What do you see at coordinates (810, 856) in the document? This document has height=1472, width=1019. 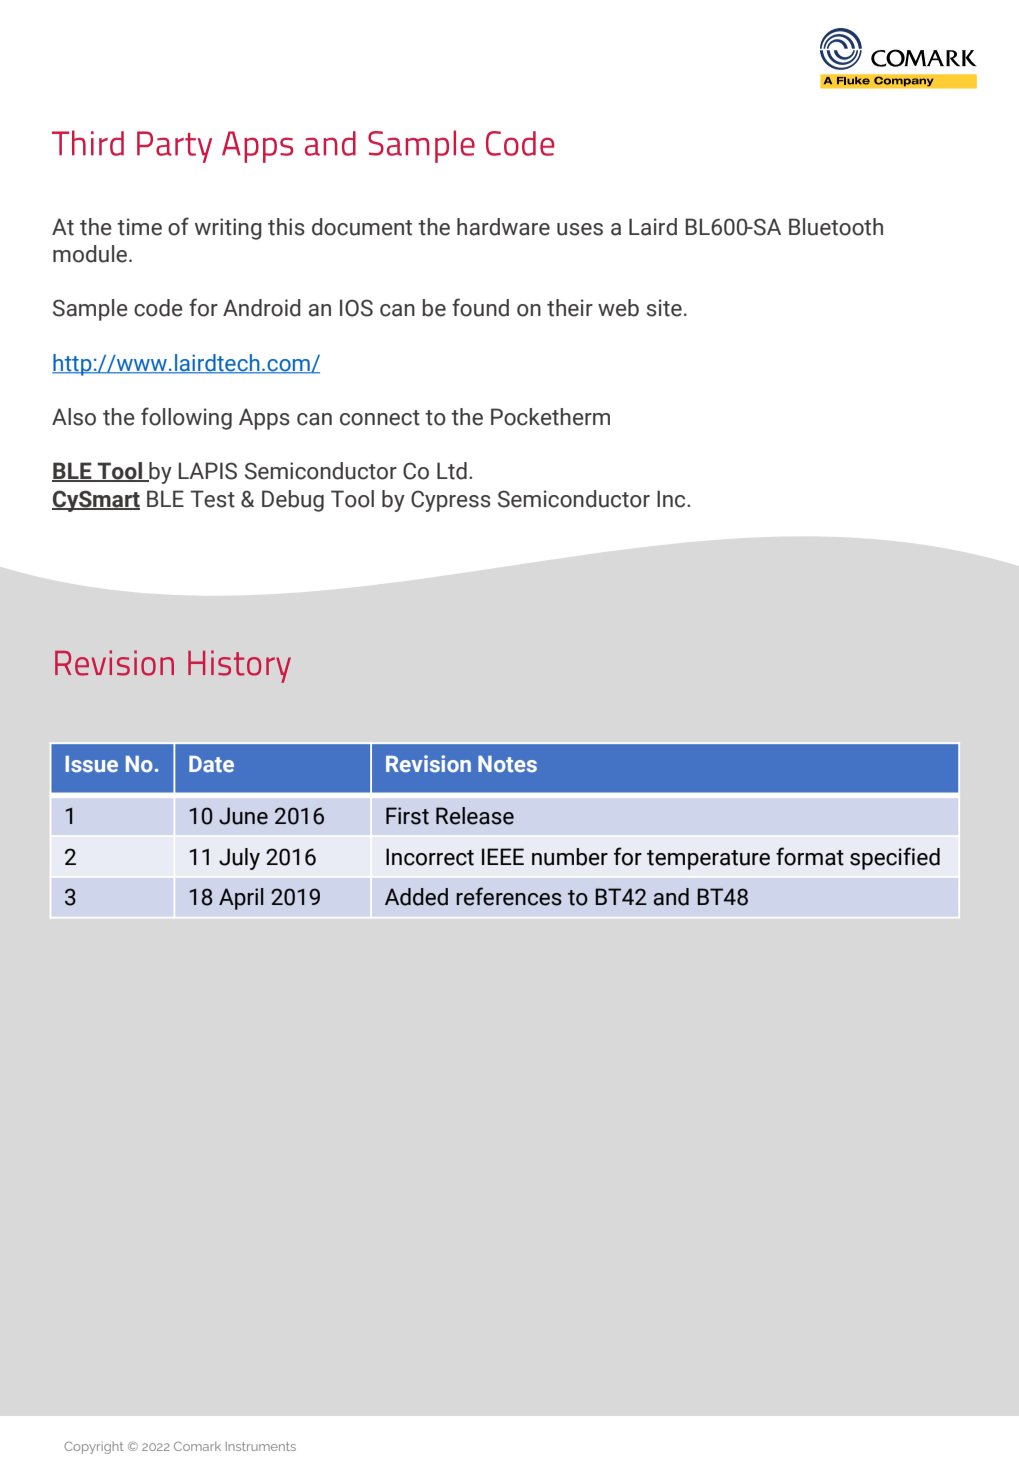 I see `format` at bounding box center [810, 856].
